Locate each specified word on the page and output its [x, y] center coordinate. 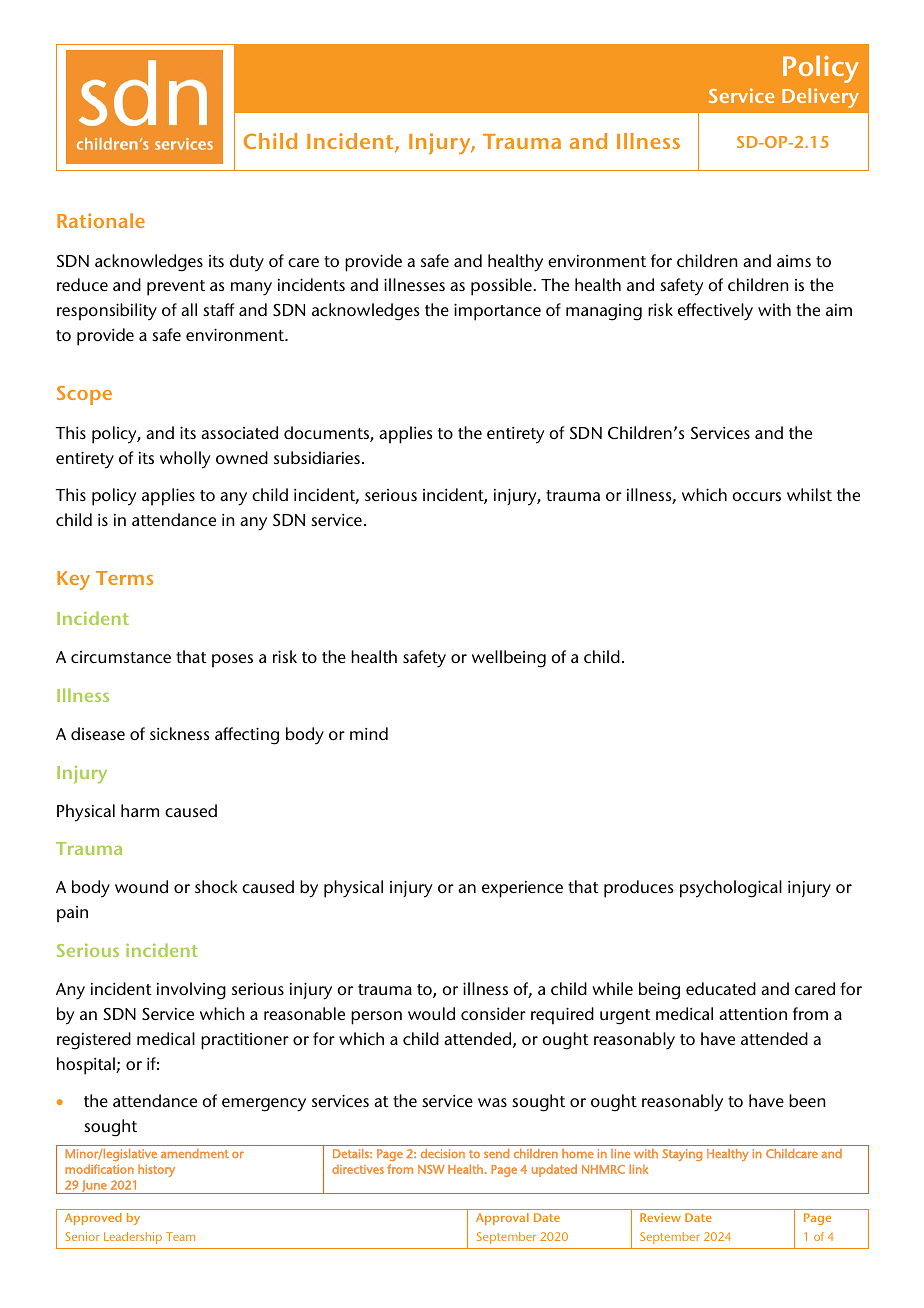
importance [497, 312]
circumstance [121, 657]
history [156, 1170]
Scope [84, 395]
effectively [715, 311]
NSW [431, 1169]
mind [369, 733]
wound [141, 886]
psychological [731, 889]
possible [502, 287]
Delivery [820, 98]
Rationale [101, 220]
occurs [756, 496]
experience [522, 889]
